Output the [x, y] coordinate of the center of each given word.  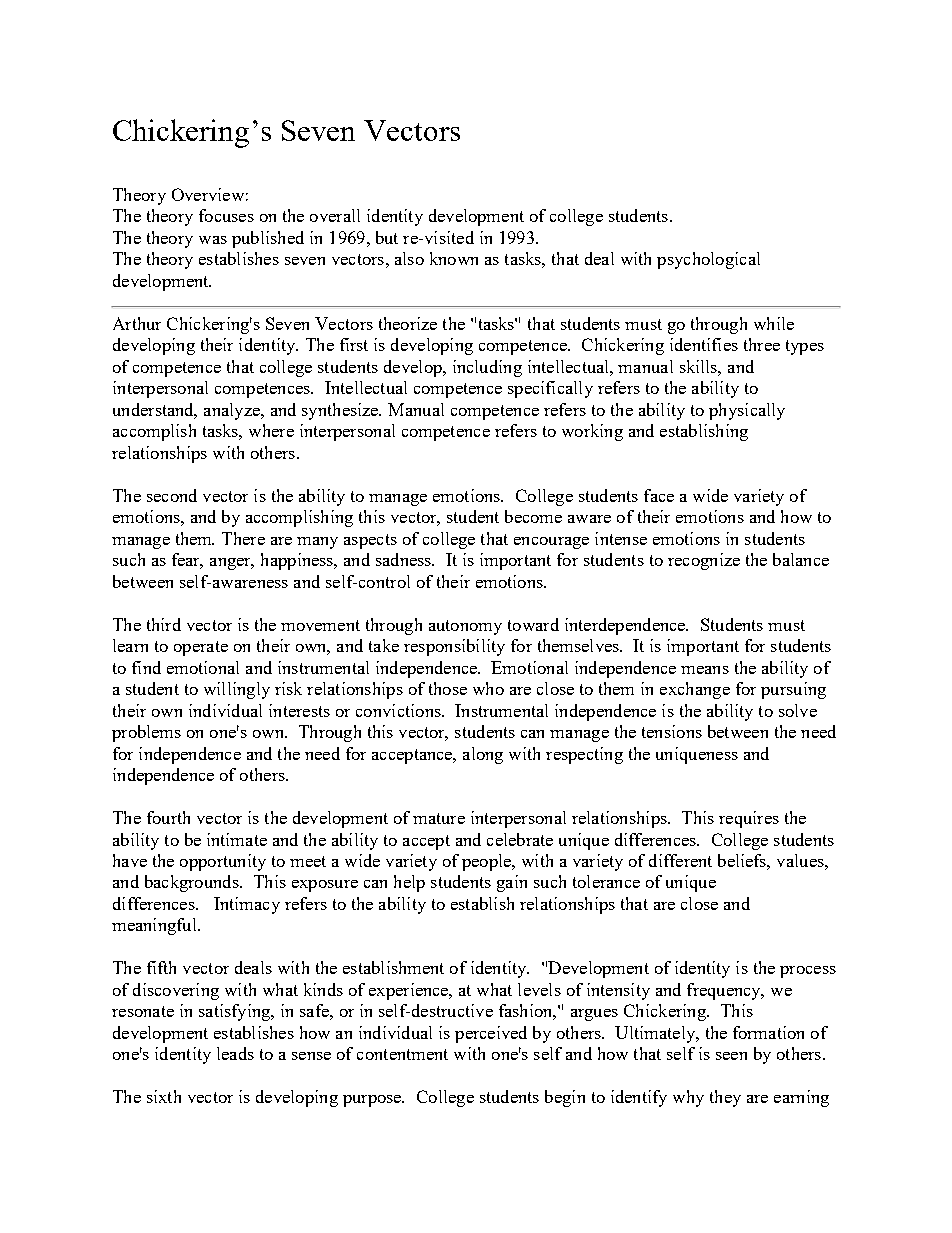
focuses [226, 215]
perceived [491, 1034]
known [454, 258]
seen [731, 1056]
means [705, 670]
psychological [708, 260]
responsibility [454, 647]
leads [235, 1053]
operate [201, 648]
